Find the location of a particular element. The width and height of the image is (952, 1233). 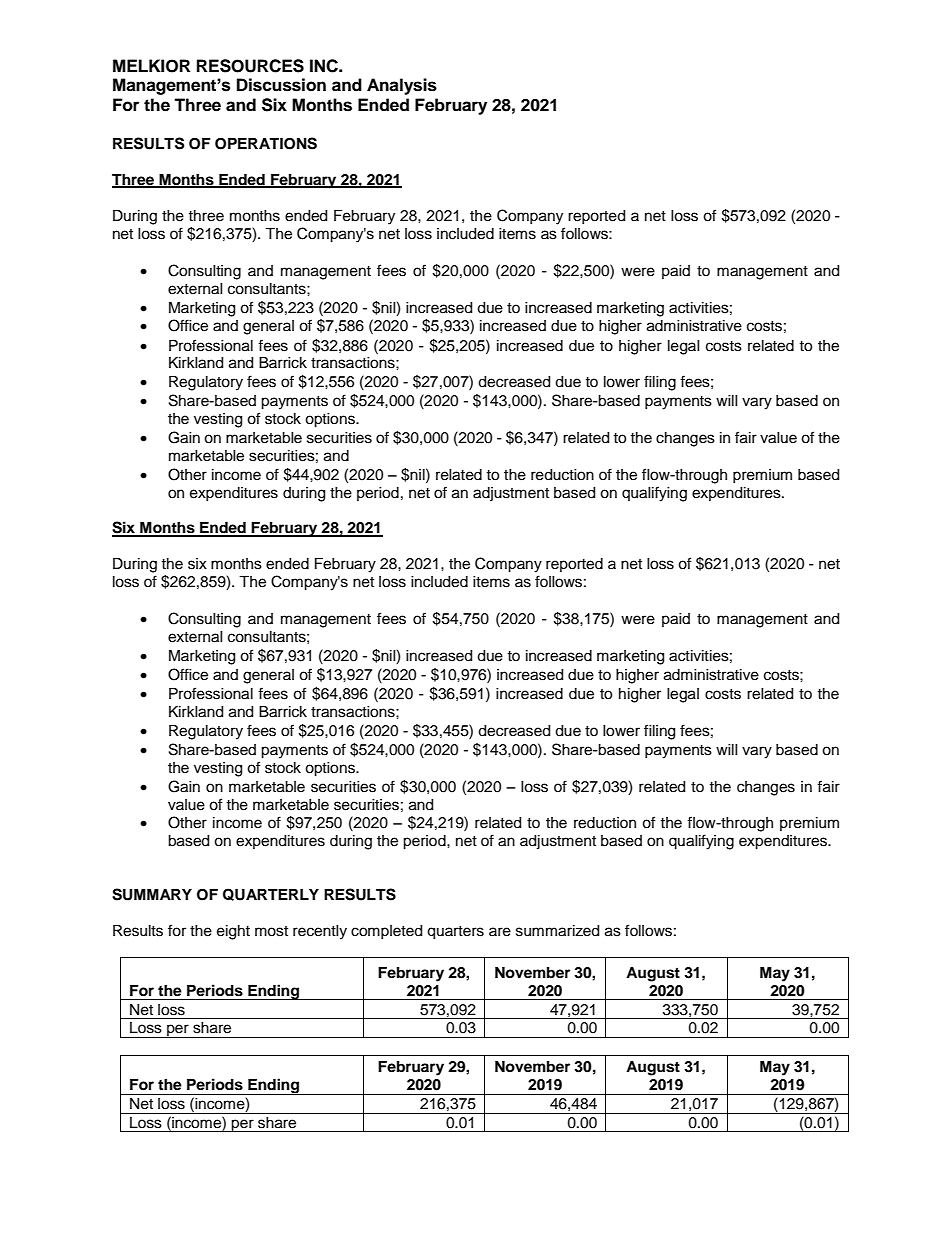

SUMMARY is located at coordinates (152, 894).
